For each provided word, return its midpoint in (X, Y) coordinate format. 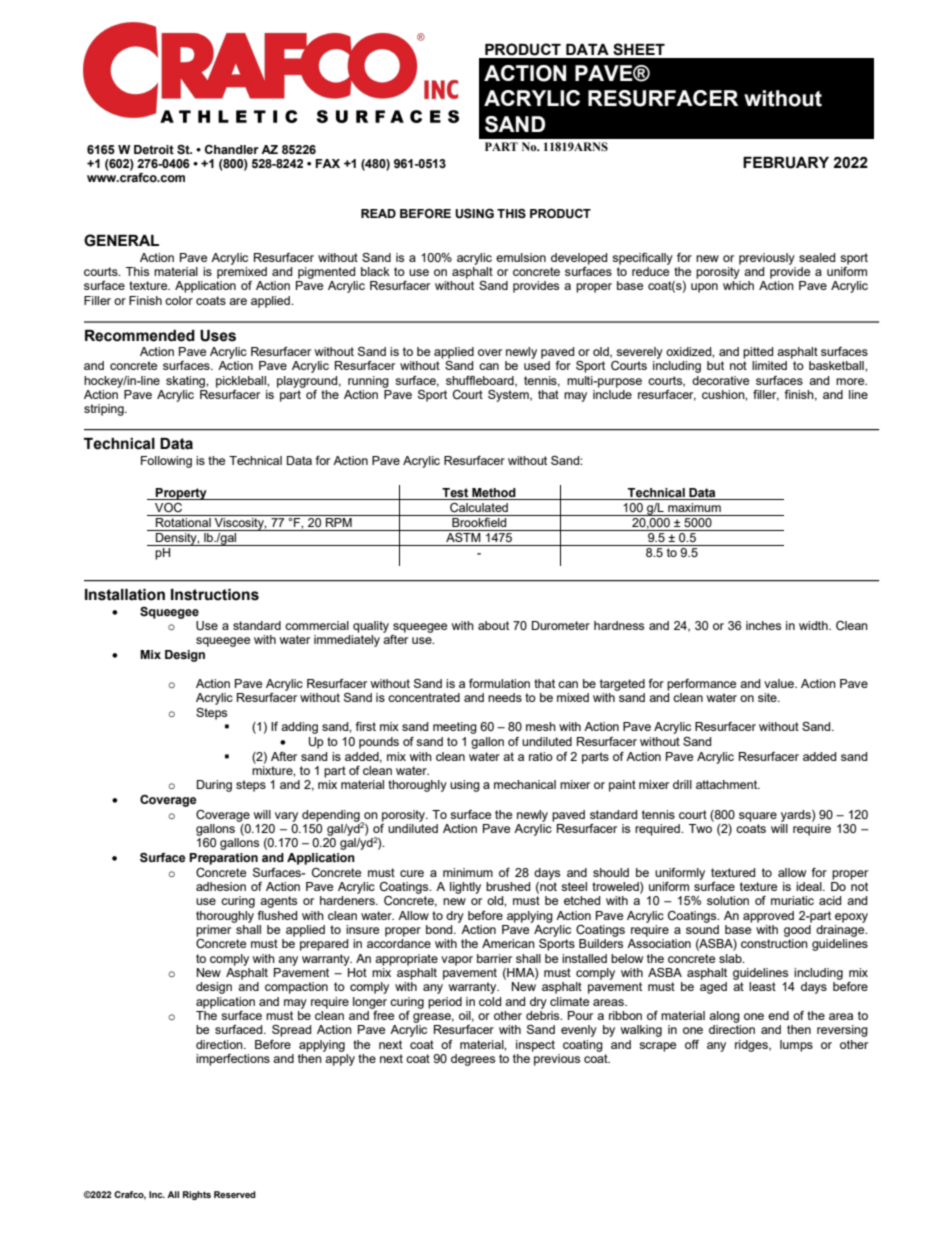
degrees (473, 1060)
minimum (468, 872)
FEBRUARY (786, 163)
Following (166, 462)
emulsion (521, 257)
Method (494, 494)
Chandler (232, 149)
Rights (197, 1195)
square (758, 817)
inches (763, 625)
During (214, 786)
